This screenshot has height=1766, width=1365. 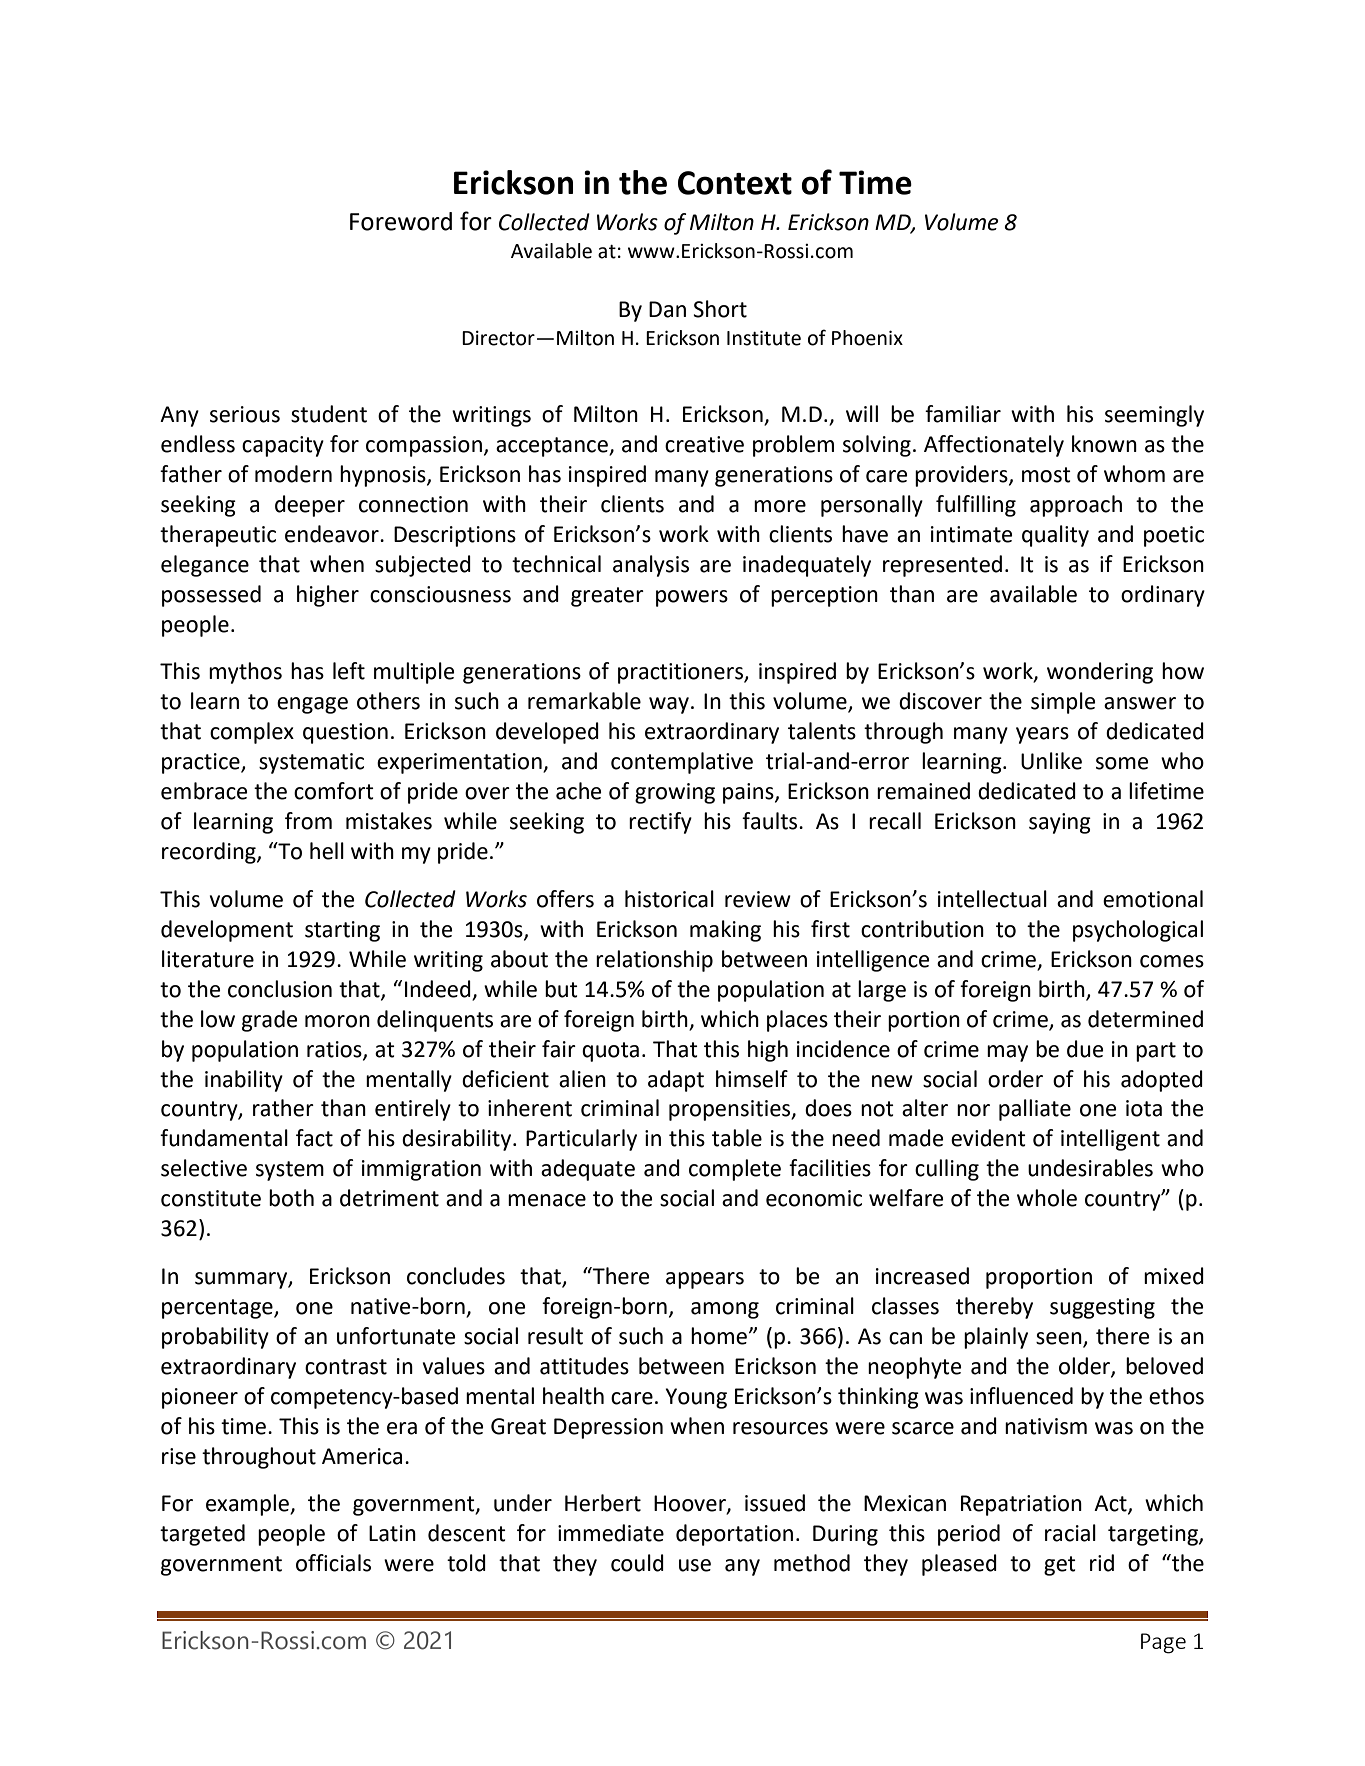 What do you see at coordinates (669, 899) in the screenshot?
I see `historical` at bounding box center [669, 899].
